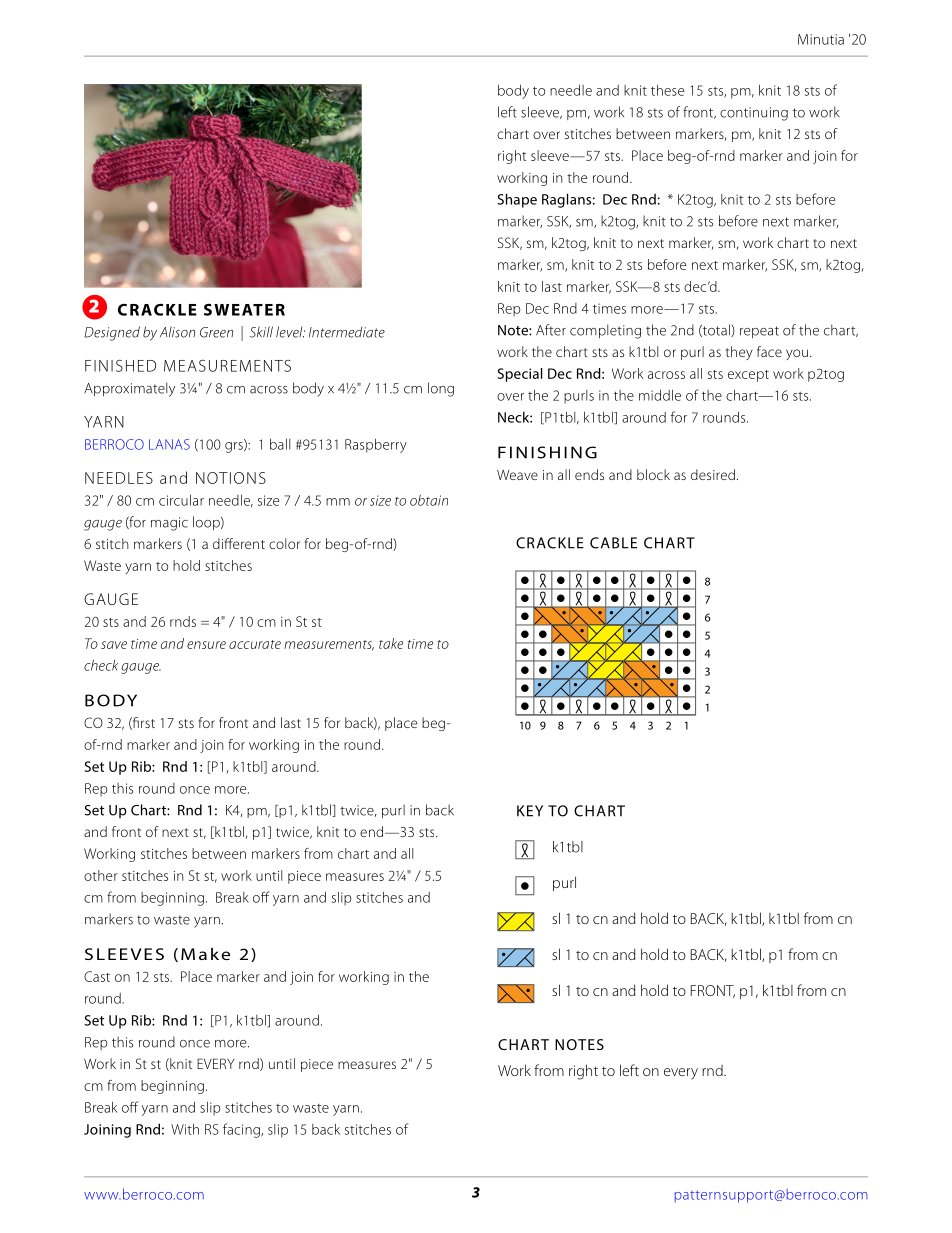 The image size is (952, 1233). I want to click on SWEATER, so click(244, 309).
